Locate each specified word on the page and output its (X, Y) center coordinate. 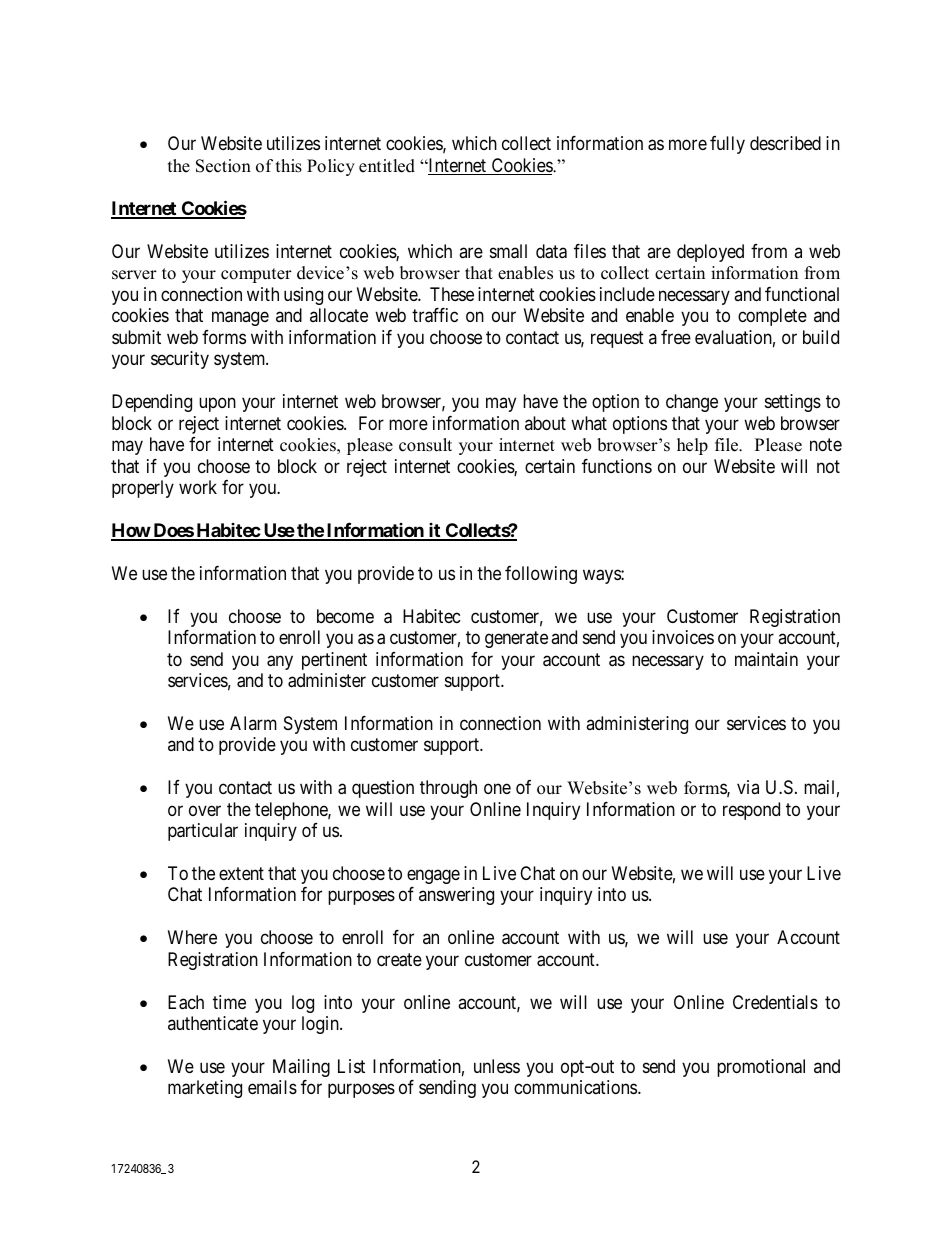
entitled (387, 166)
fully (727, 145)
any (280, 662)
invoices (683, 637)
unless (497, 1066)
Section (223, 166)
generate (516, 639)
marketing (205, 1089)
